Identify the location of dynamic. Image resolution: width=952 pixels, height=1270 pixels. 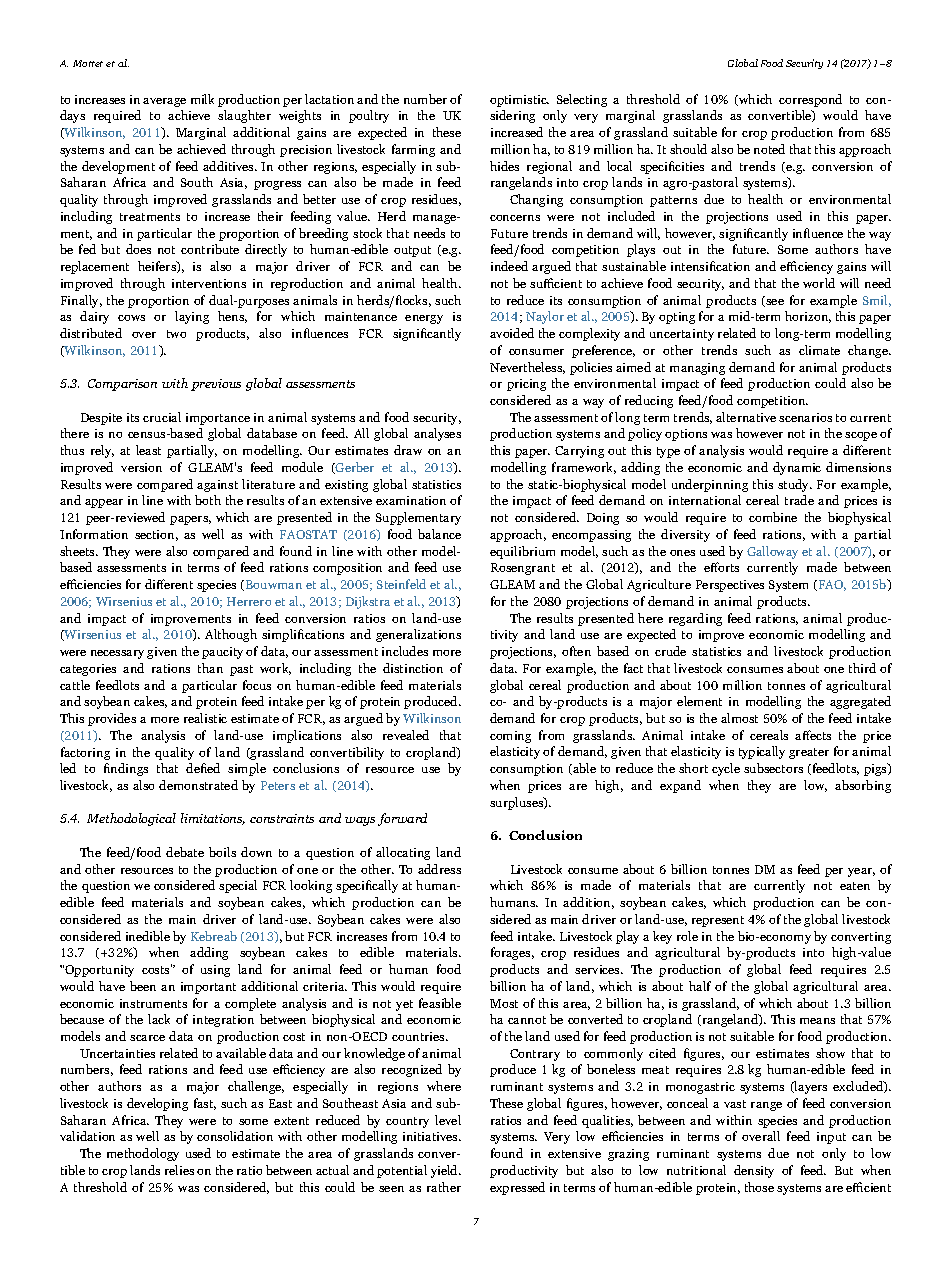
(797, 468).
